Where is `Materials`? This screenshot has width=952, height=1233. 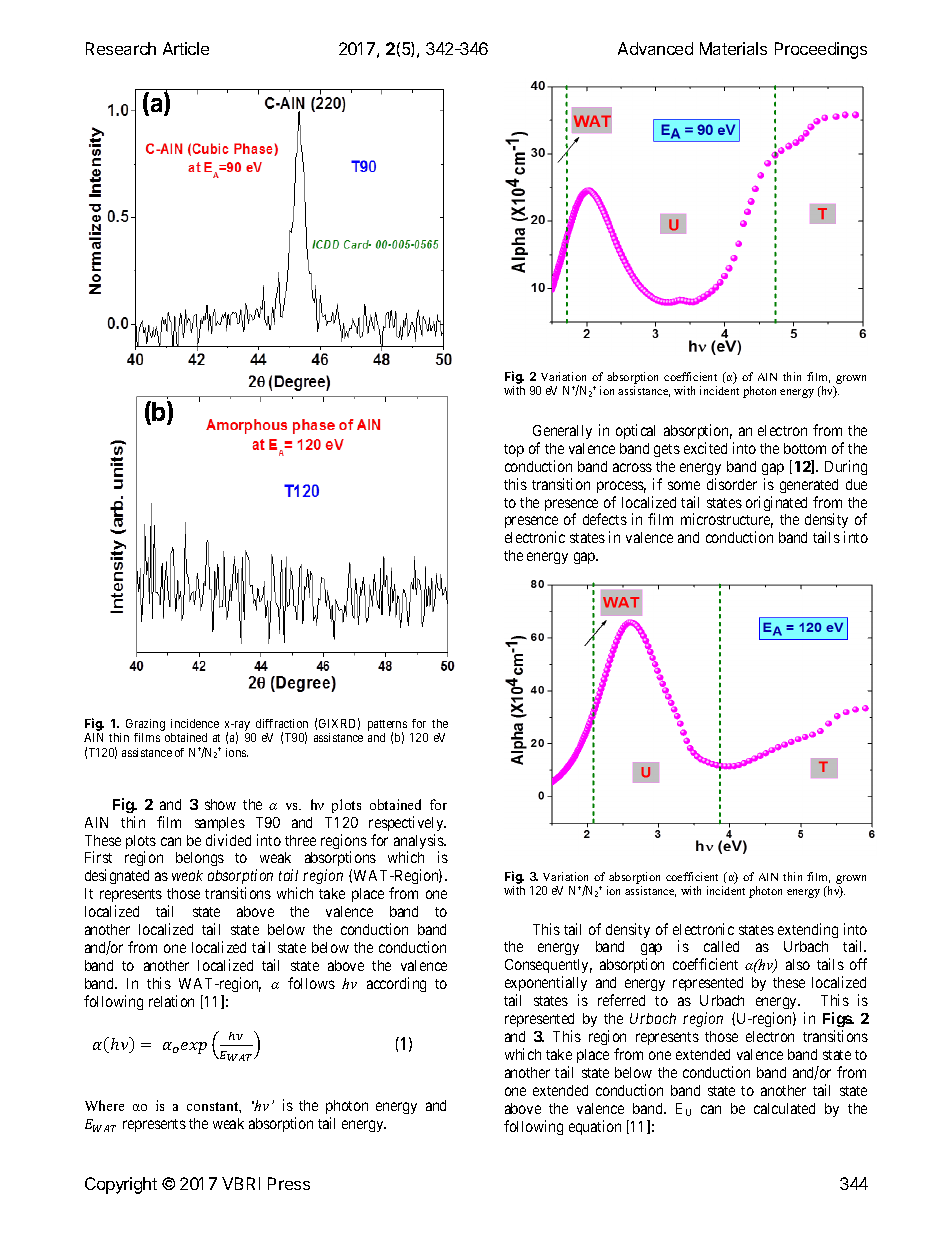 Materials is located at coordinates (733, 48).
